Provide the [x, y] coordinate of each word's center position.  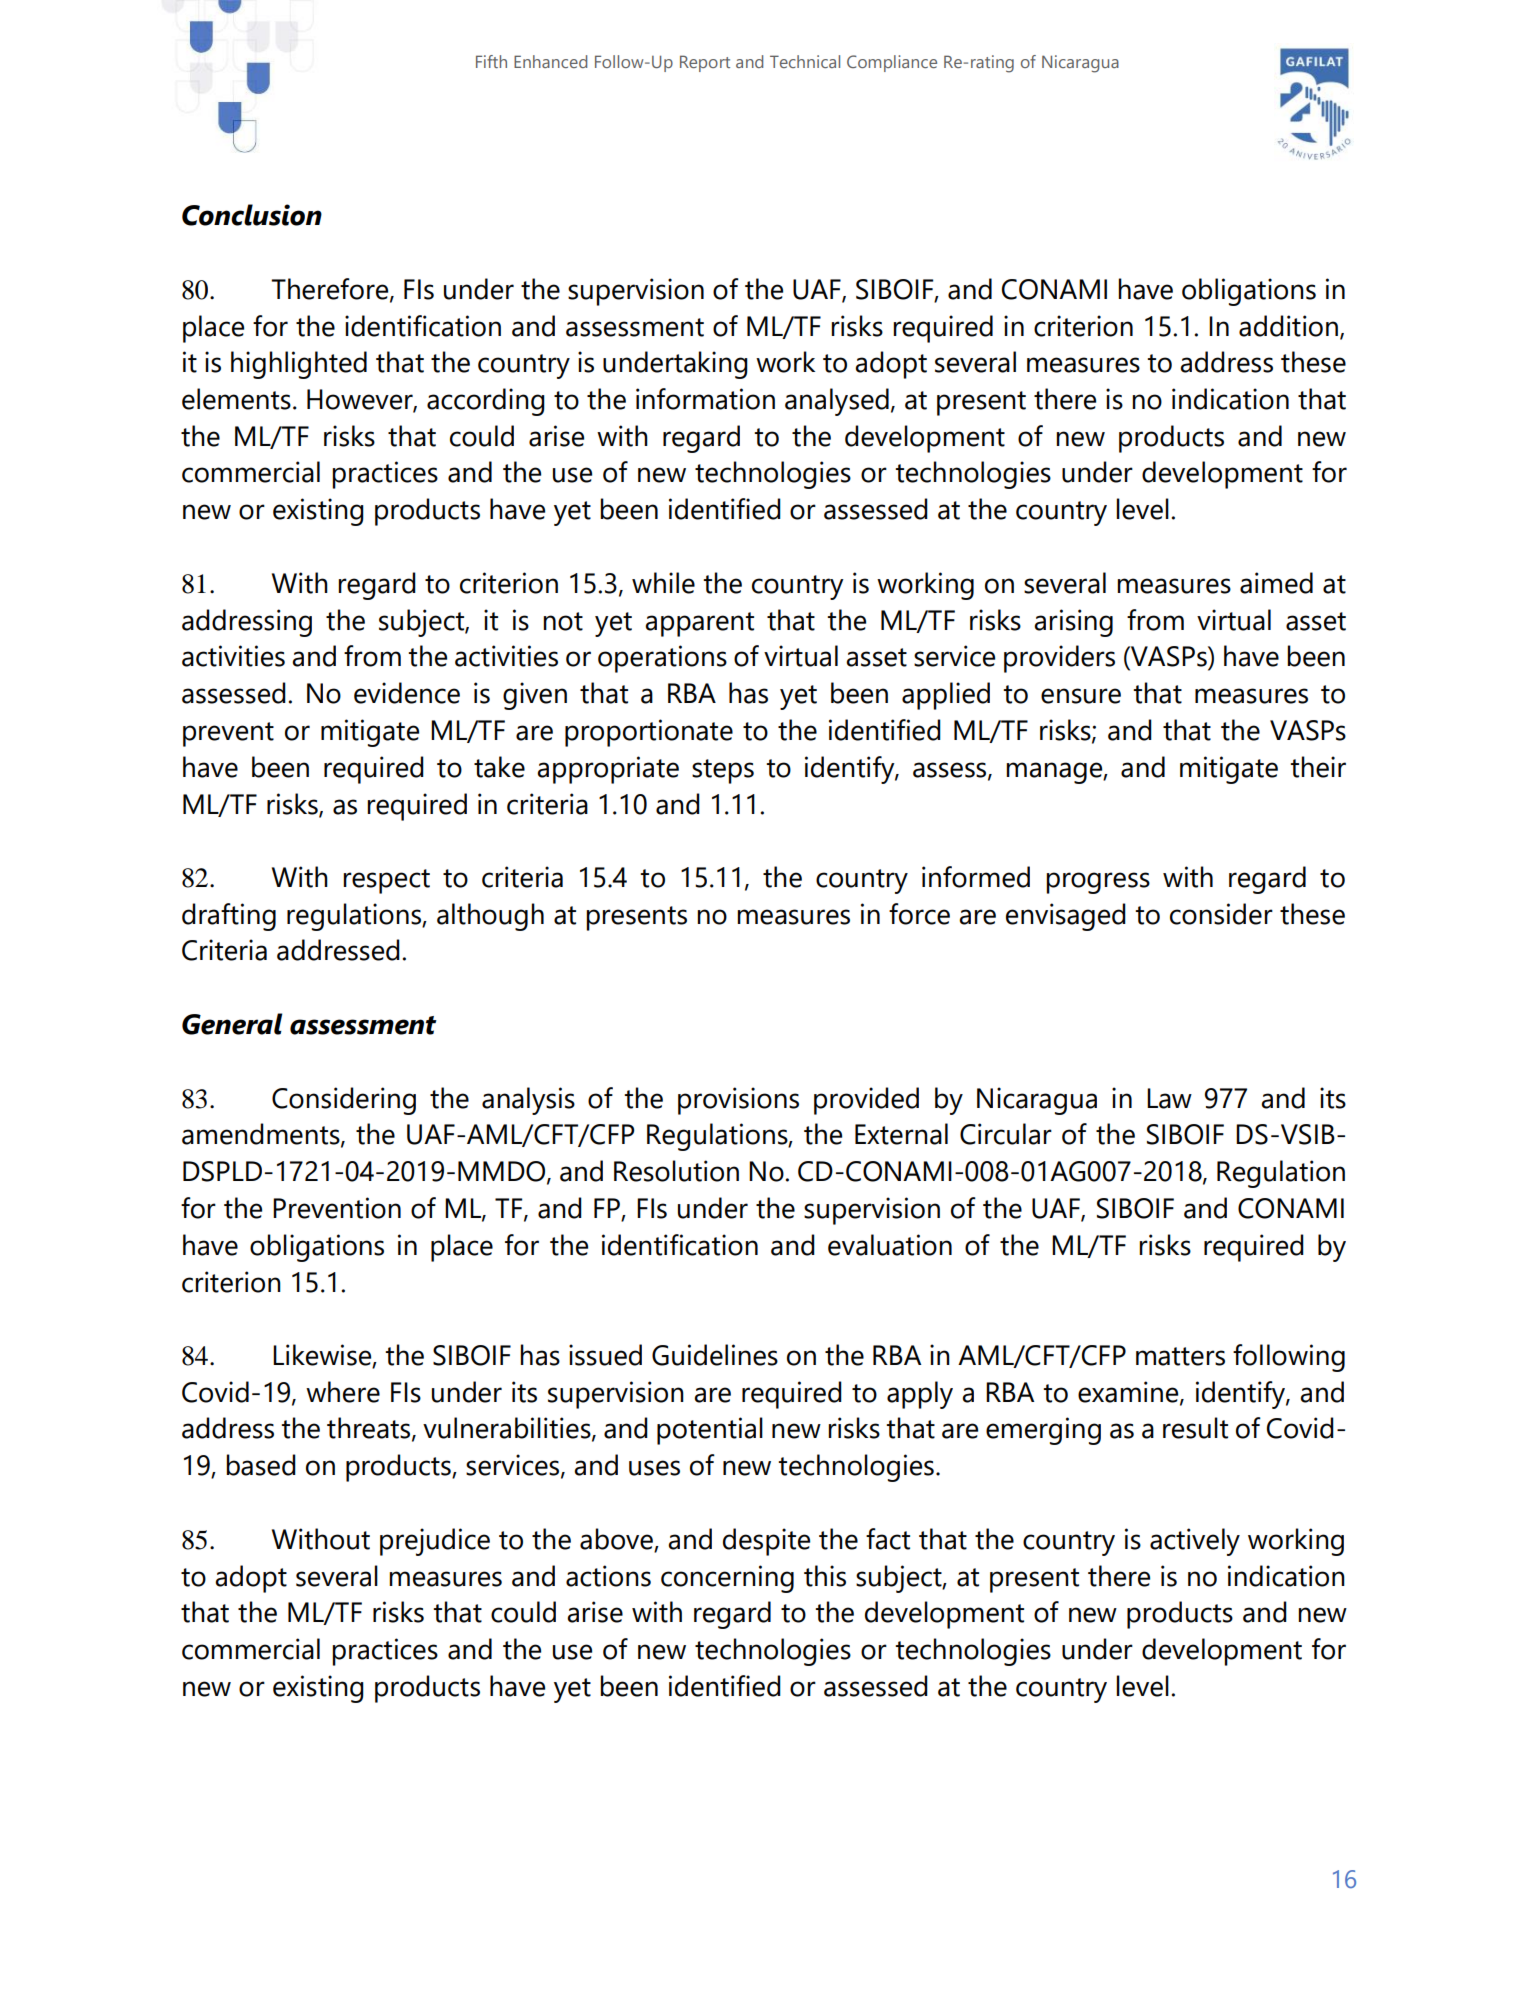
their [1318, 767]
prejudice [435, 1542]
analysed [837, 402]
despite [766, 1542]
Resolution [676, 1171]
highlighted [299, 365]
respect [386, 881]
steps [723, 771]
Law [1169, 1098]
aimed [1276, 583]
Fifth [491, 61]
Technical [805, 61]
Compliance [892, 63]
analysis [528, 1101]
